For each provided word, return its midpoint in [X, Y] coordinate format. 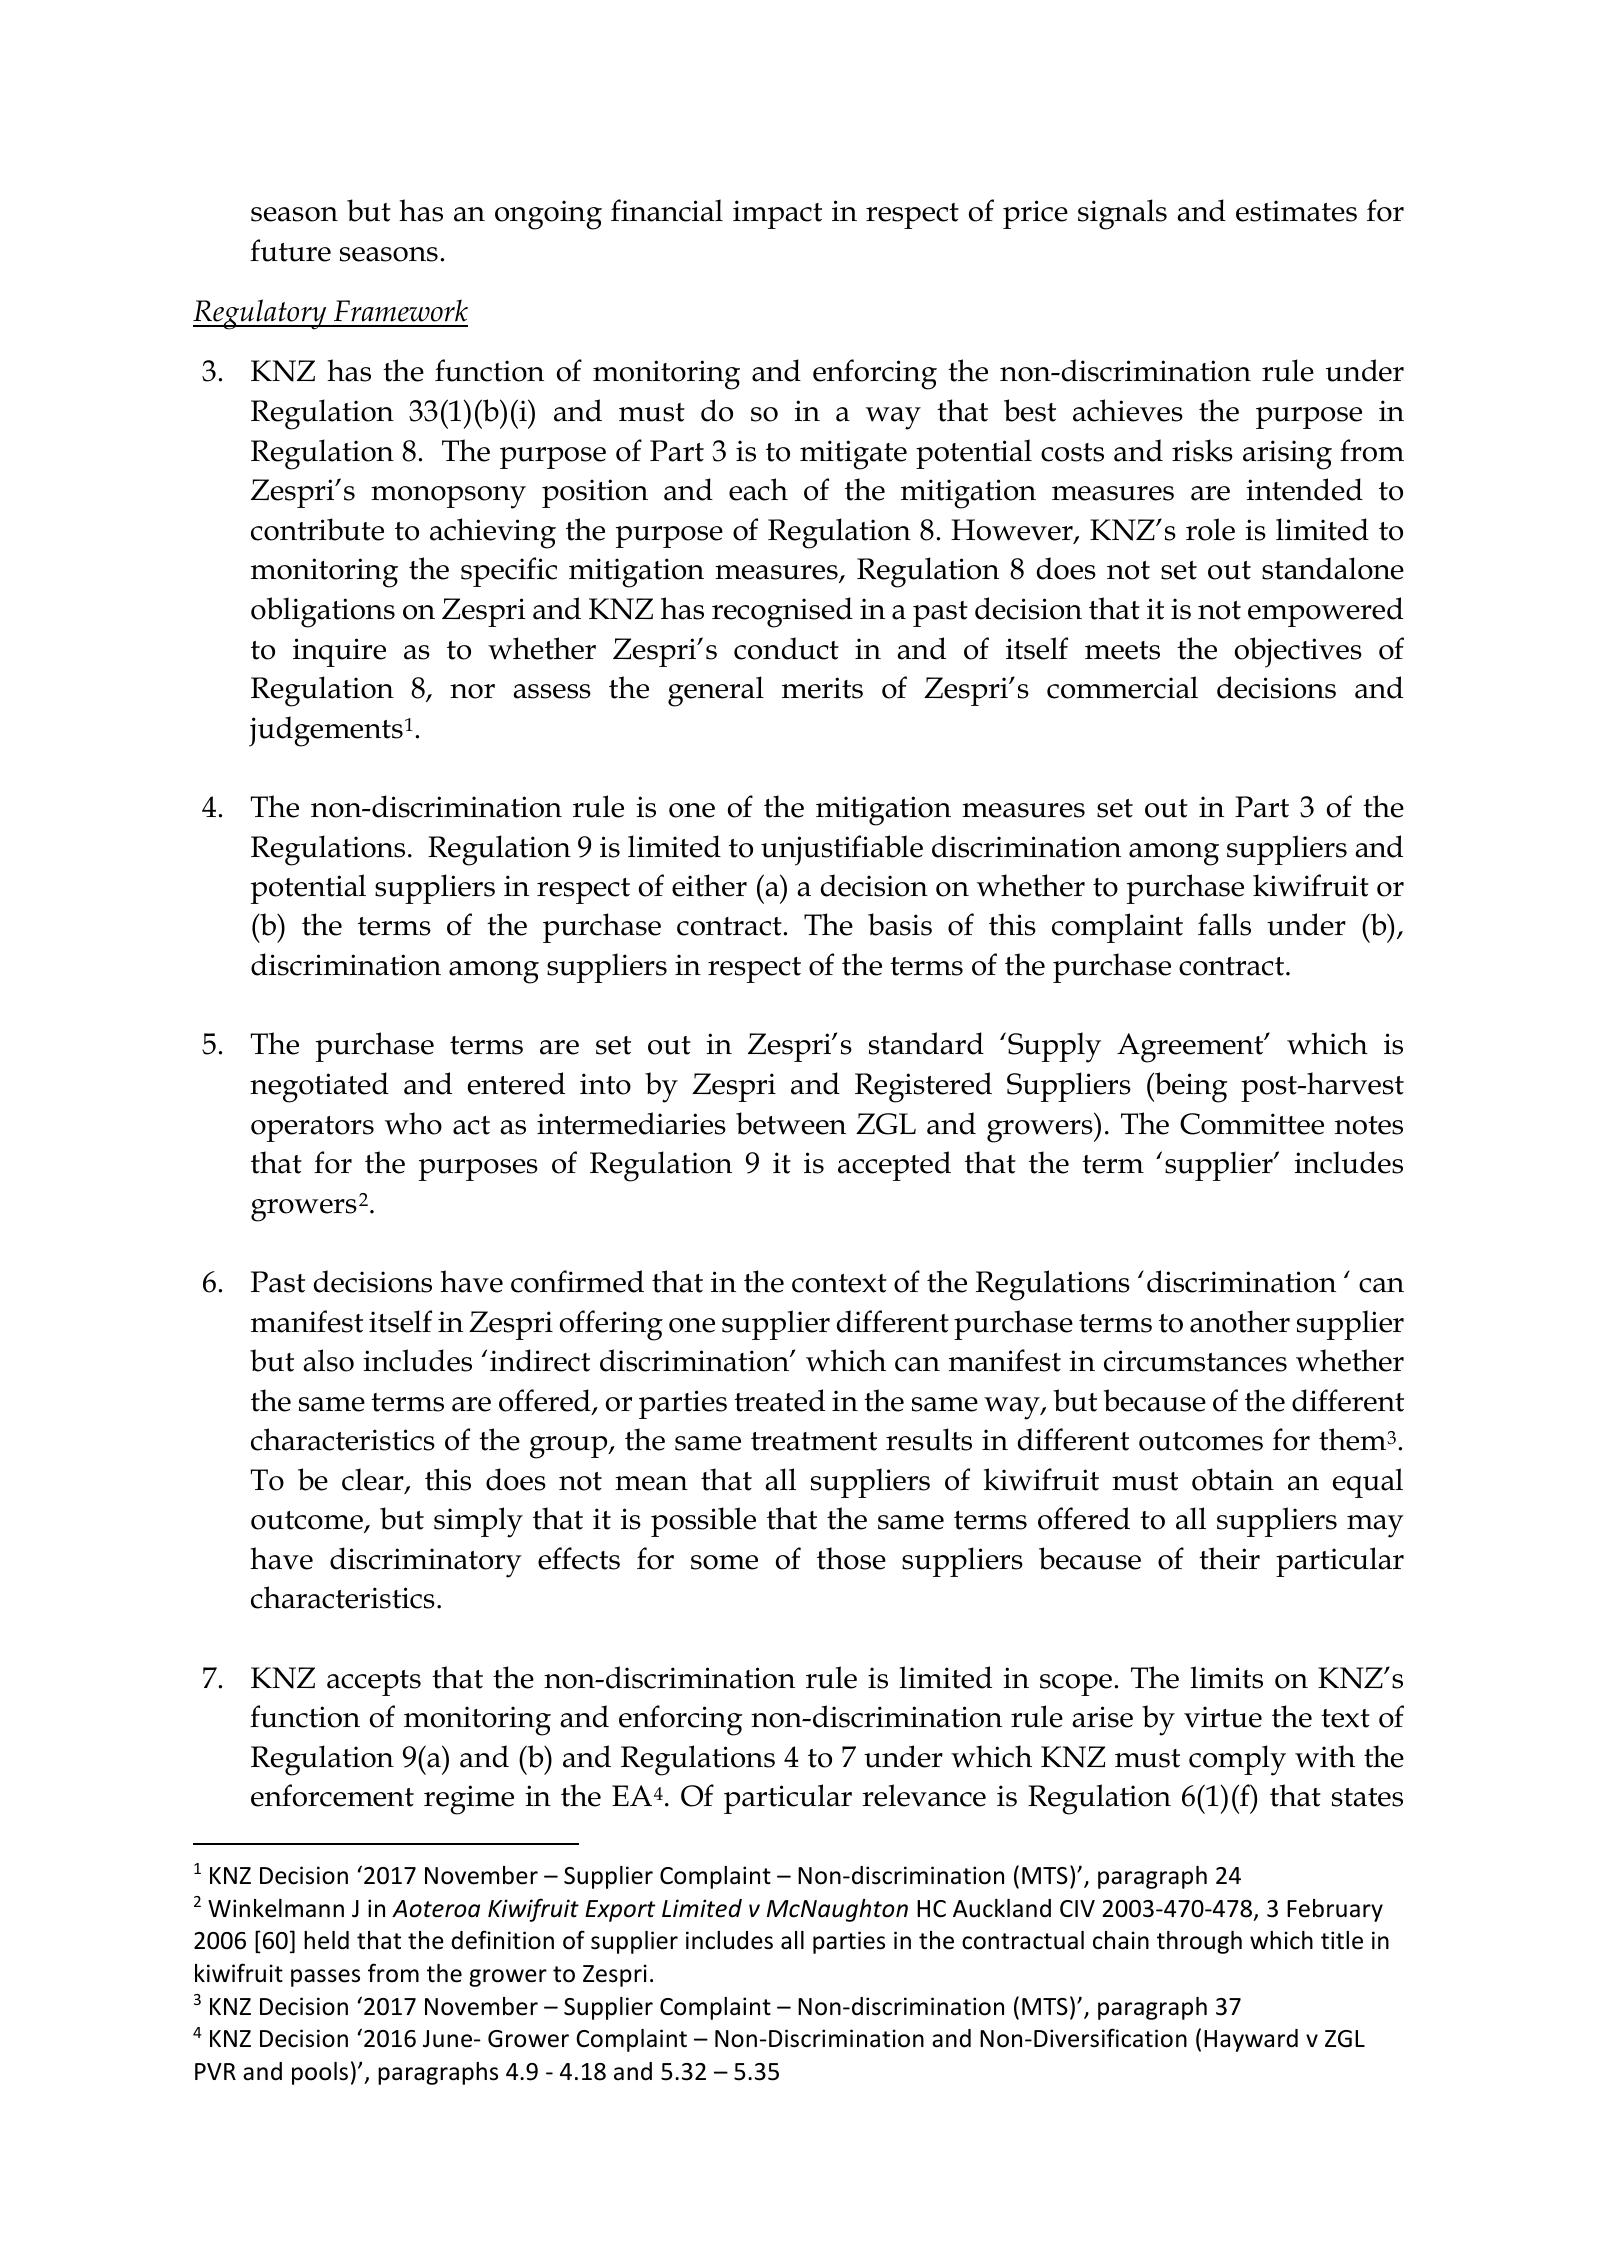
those [851, 1558]
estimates [1296, 211]
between [791, 1123]
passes [325, 1978]
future [290, 250]
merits [822, 688]
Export [620, 1911]
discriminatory [426, 1562]
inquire [339, 652]
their [1229, 1558]
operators [312, 1129]
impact [777, 214]
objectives [1298, 652]
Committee [1252, 1124]
